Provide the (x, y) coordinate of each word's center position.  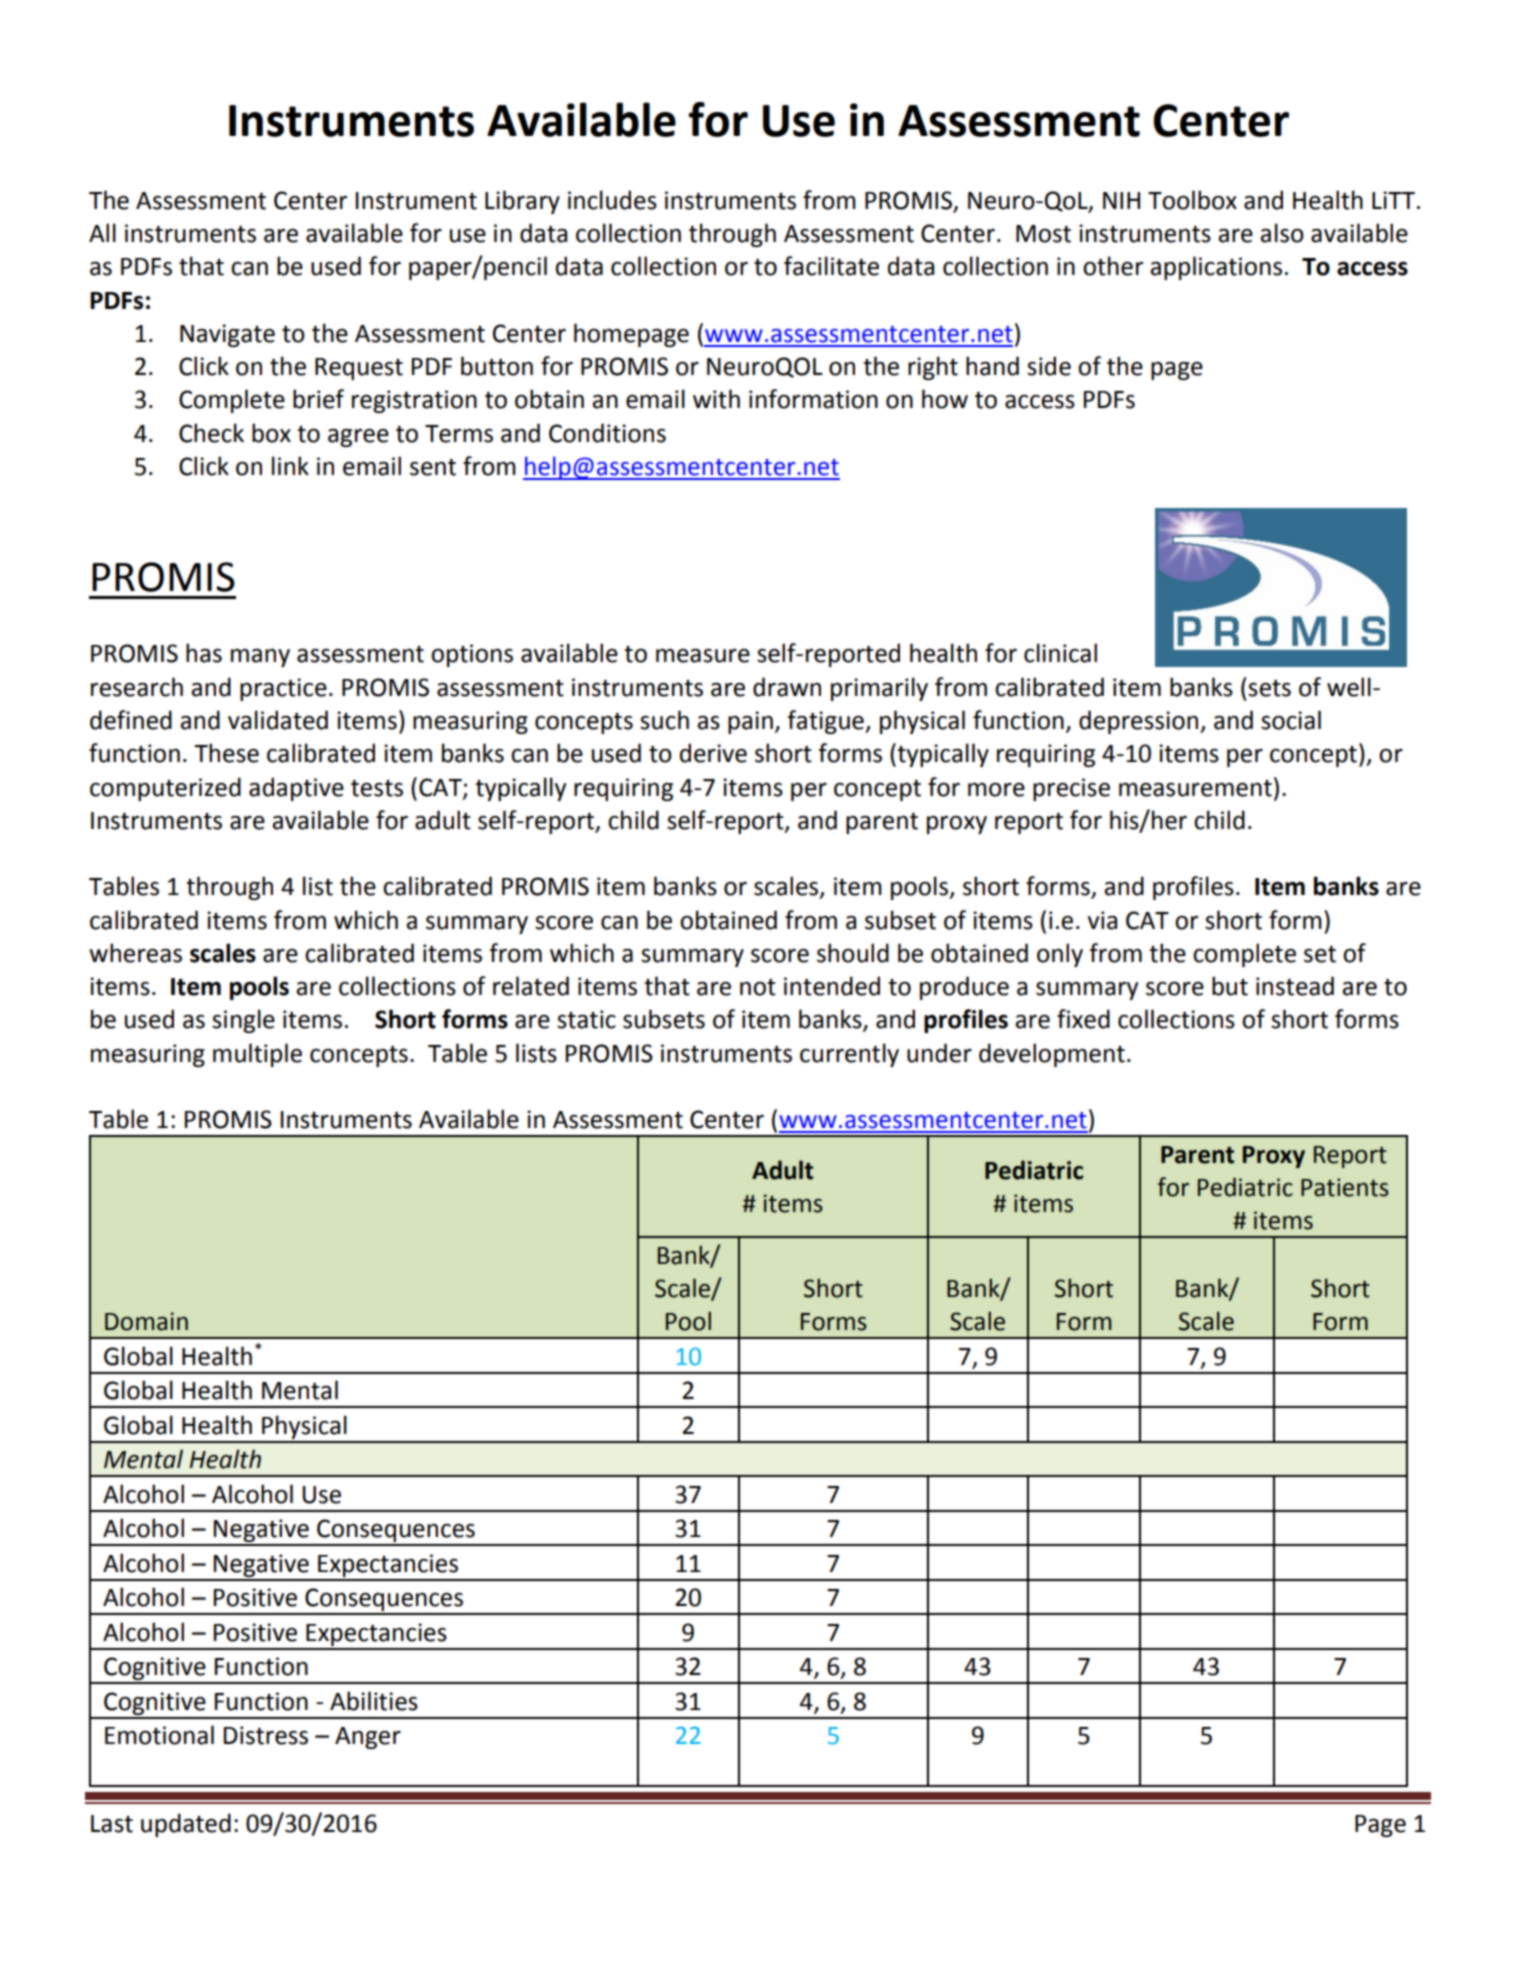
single (243, 1021)
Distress (266, 1735)
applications (1216, 268)
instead (1295, 986)
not (758, 987)
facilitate (831, 266)
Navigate (227, 335)
